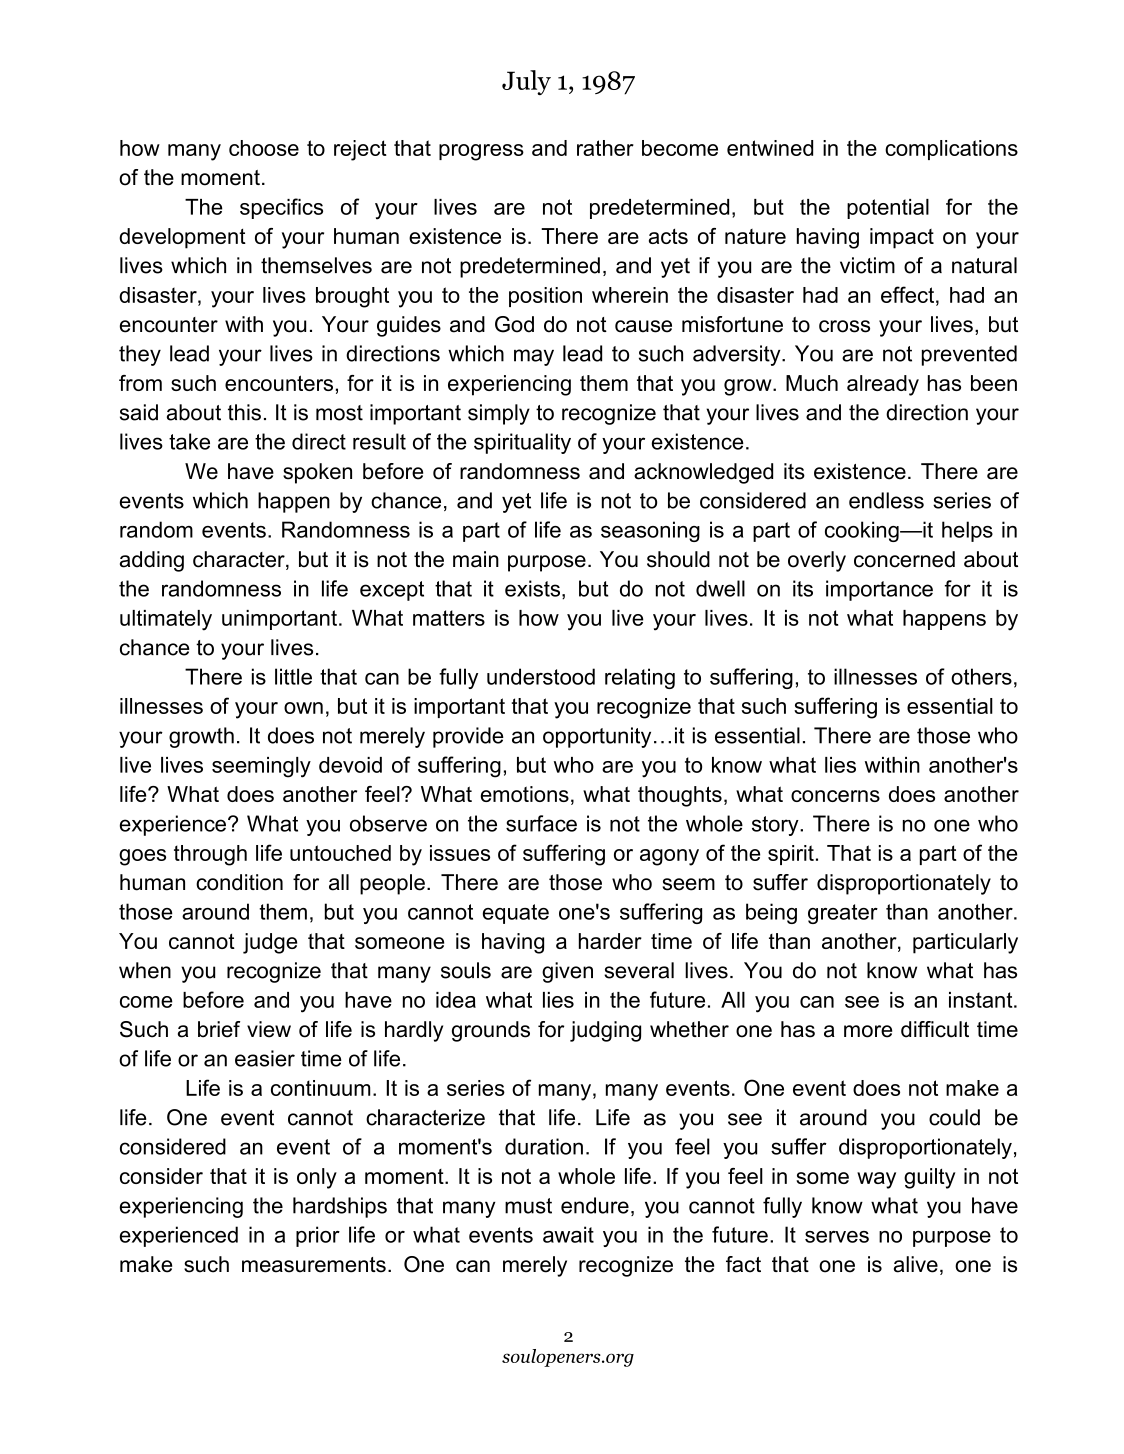  I want to click on others, so click(981, 676).
